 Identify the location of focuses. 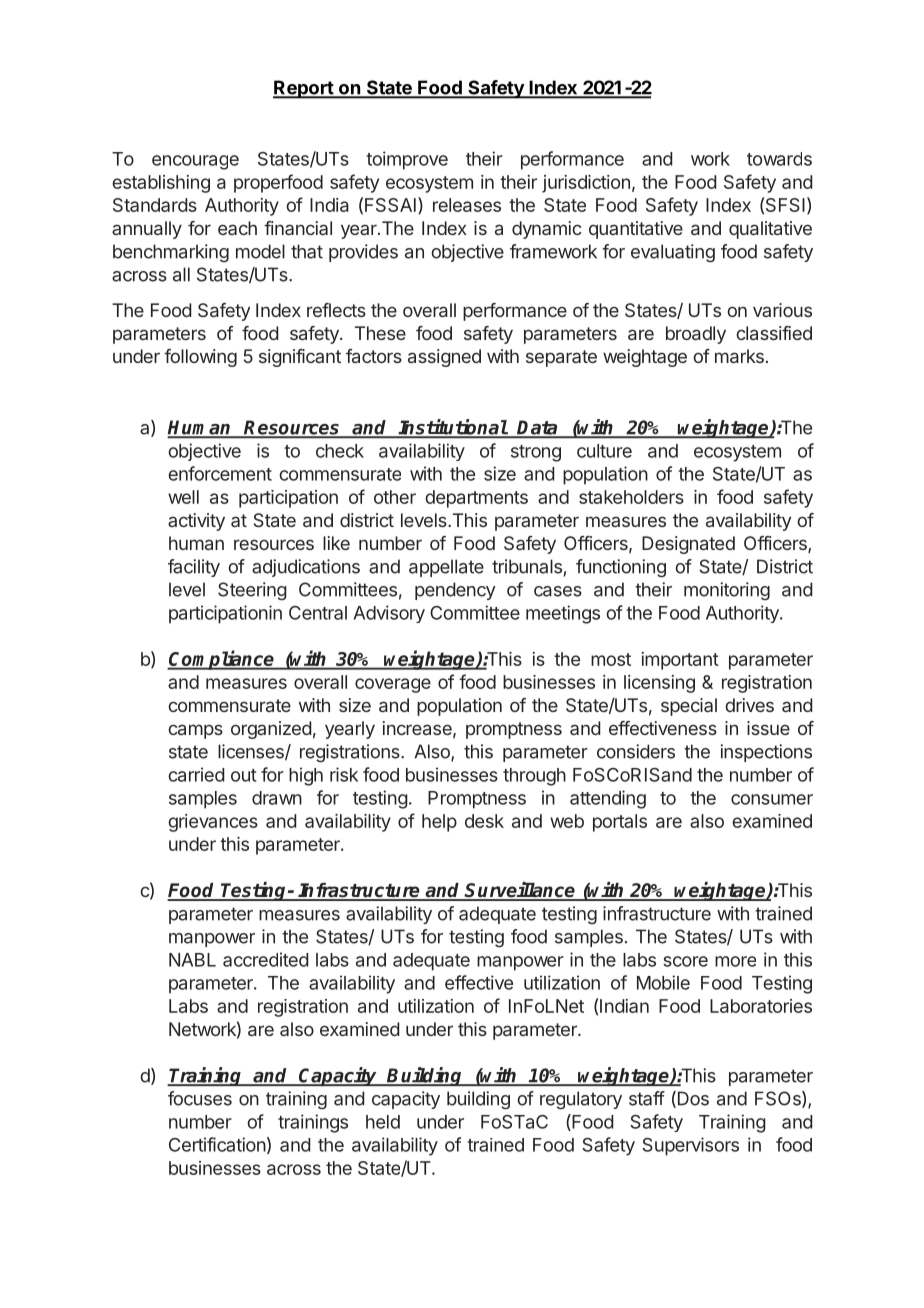
(200, 1098).
